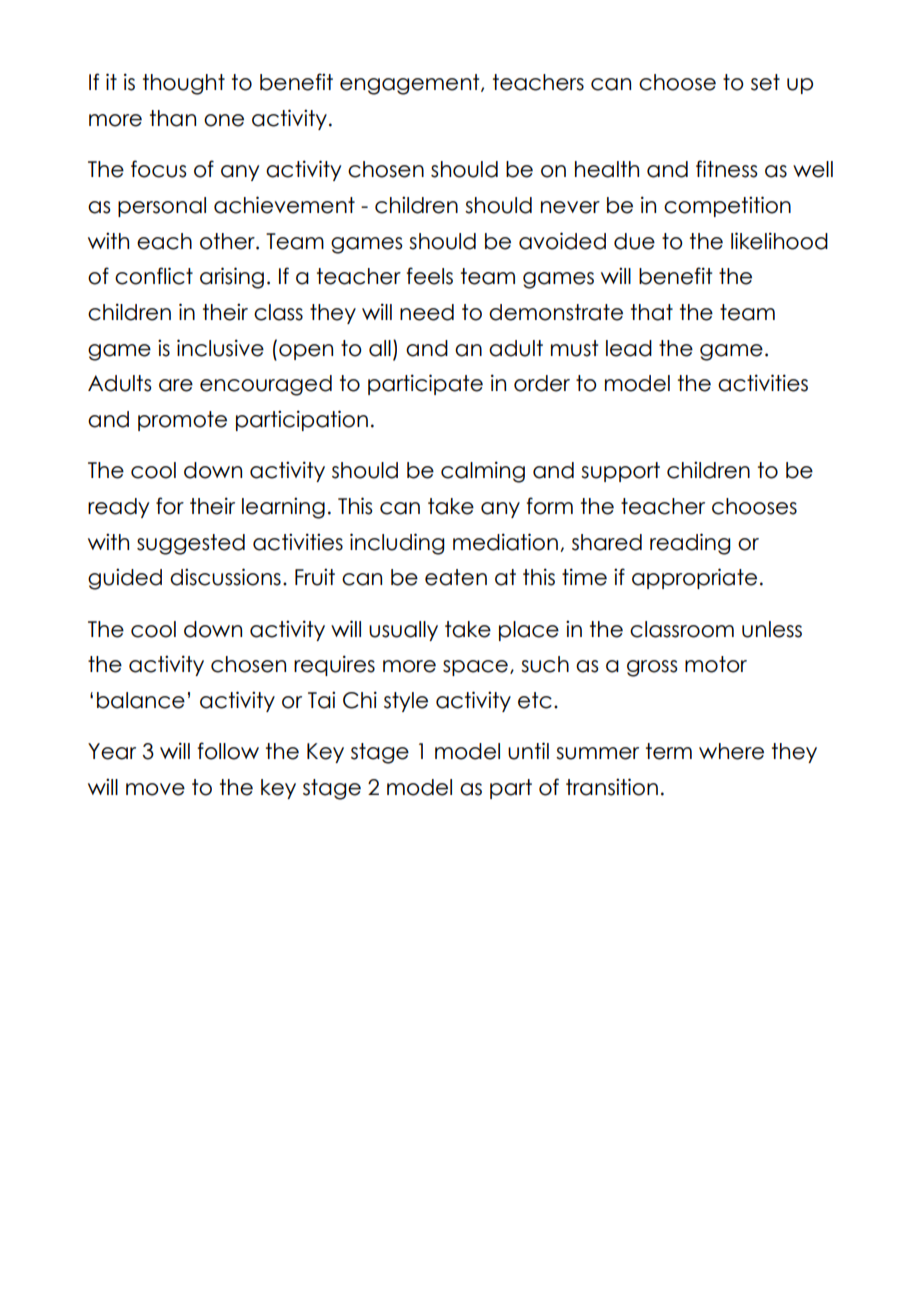 The height and width of the screenshot is (1307, 924). I want to click on engagement, so click(411, 84).
